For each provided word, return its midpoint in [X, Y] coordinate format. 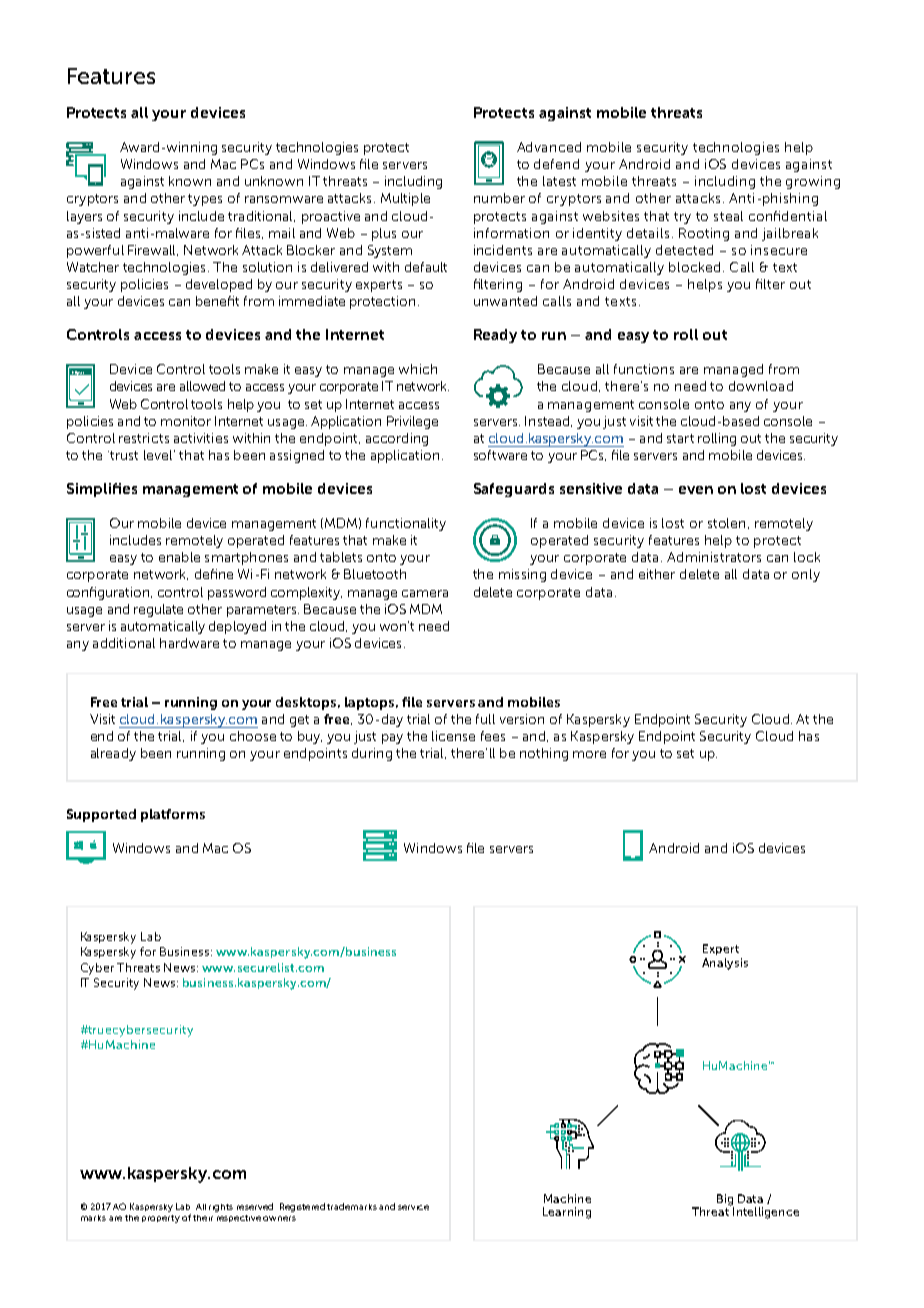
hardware [189, 643]
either [657, 574]
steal [728, 216]
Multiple [405, 199]
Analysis [725, 964]
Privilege [412, 422]
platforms [173, 815]
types [205, 200]
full [485, 719]
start [680, 438]
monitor [186, 421]
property [161, 1219]
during [372, 754]
